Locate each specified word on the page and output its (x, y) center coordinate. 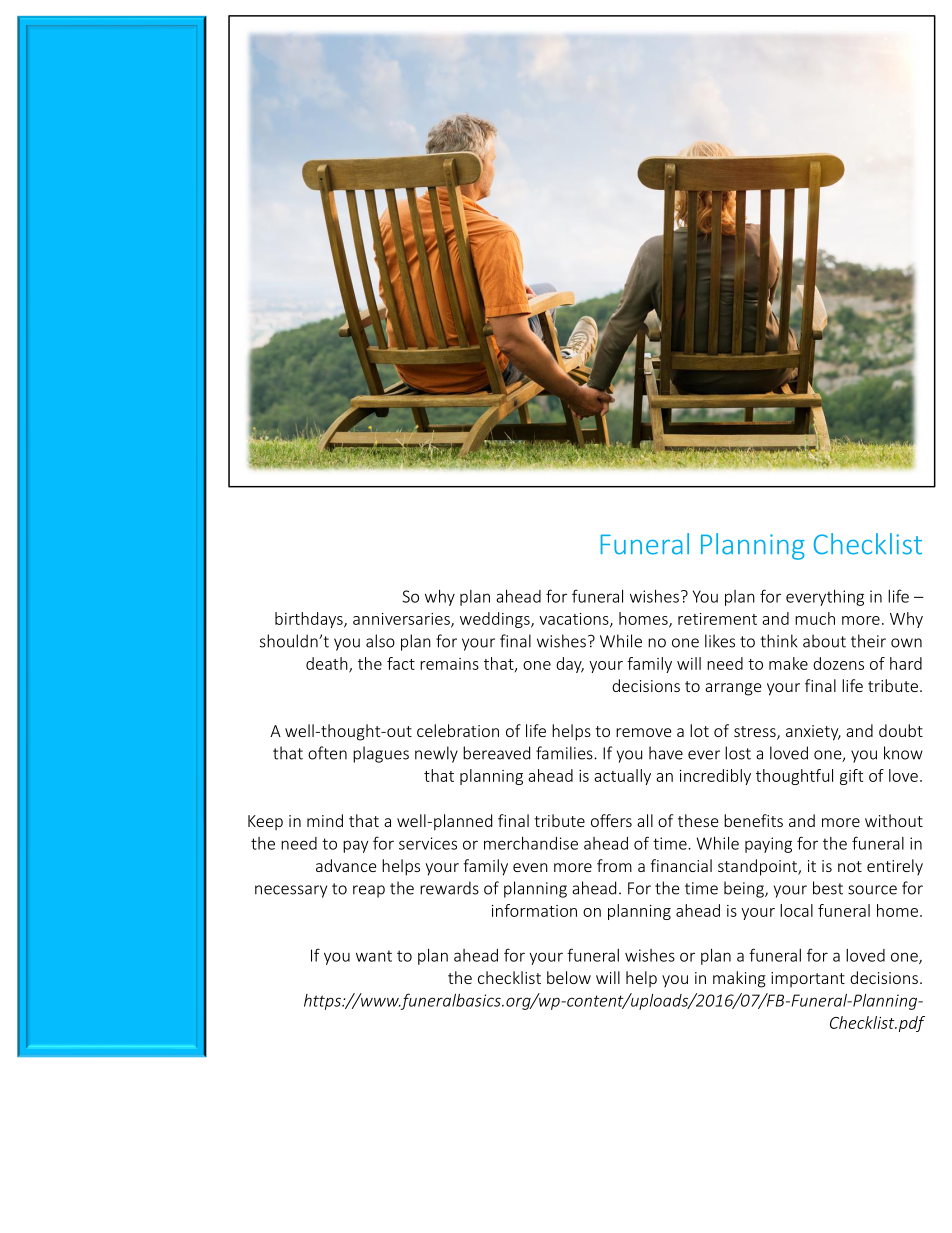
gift (851, 777)
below (569, 977)
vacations (575, 620)
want (374, 956)
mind (325, 820)
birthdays (310, 620)
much (815, 618)
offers (611, 820)
